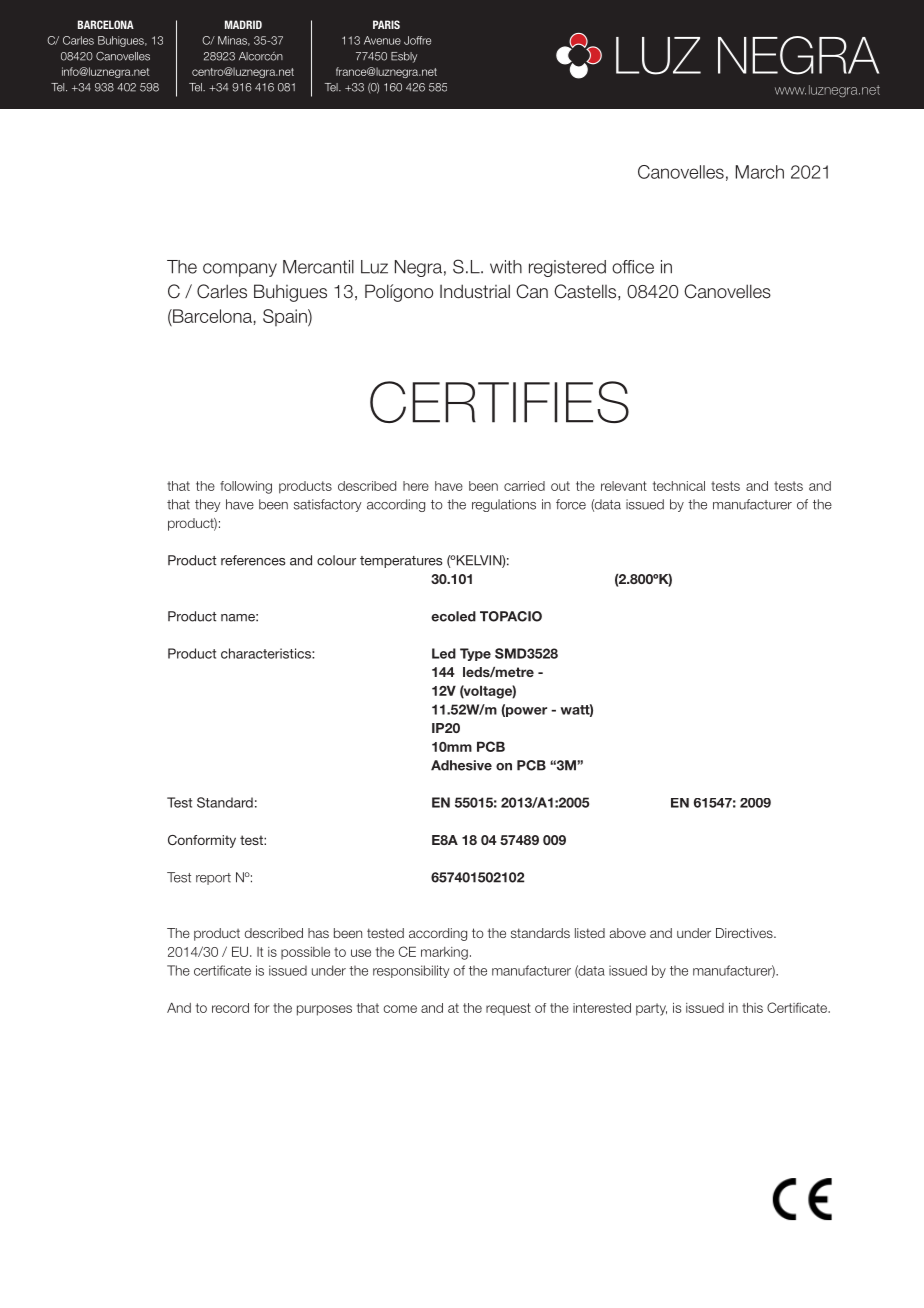 The width and height of the image is (924, 1308). I want to click on party, so click(651, 1009).
